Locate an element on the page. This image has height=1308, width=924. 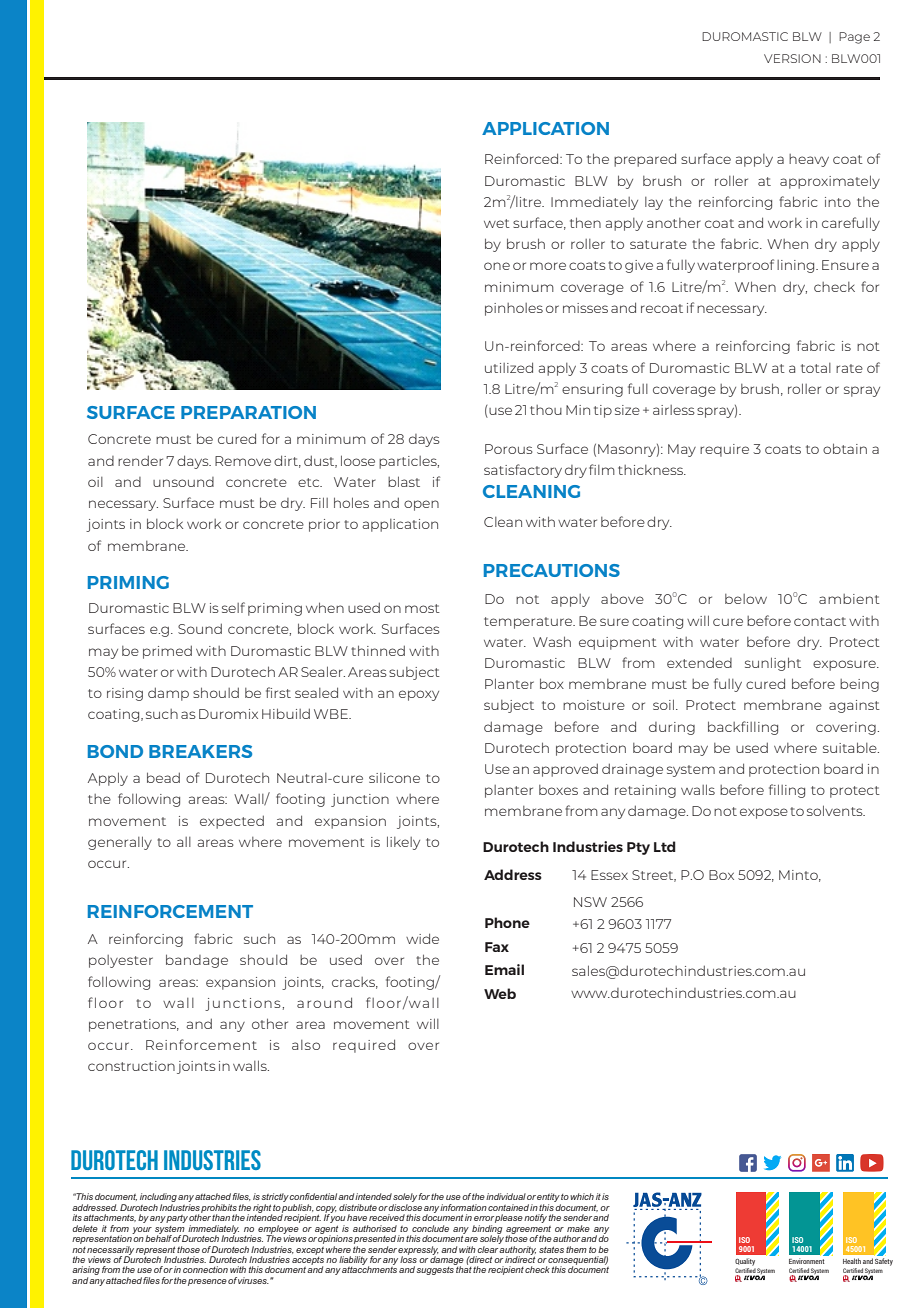
connection is located at coordinates (205, 1269).
